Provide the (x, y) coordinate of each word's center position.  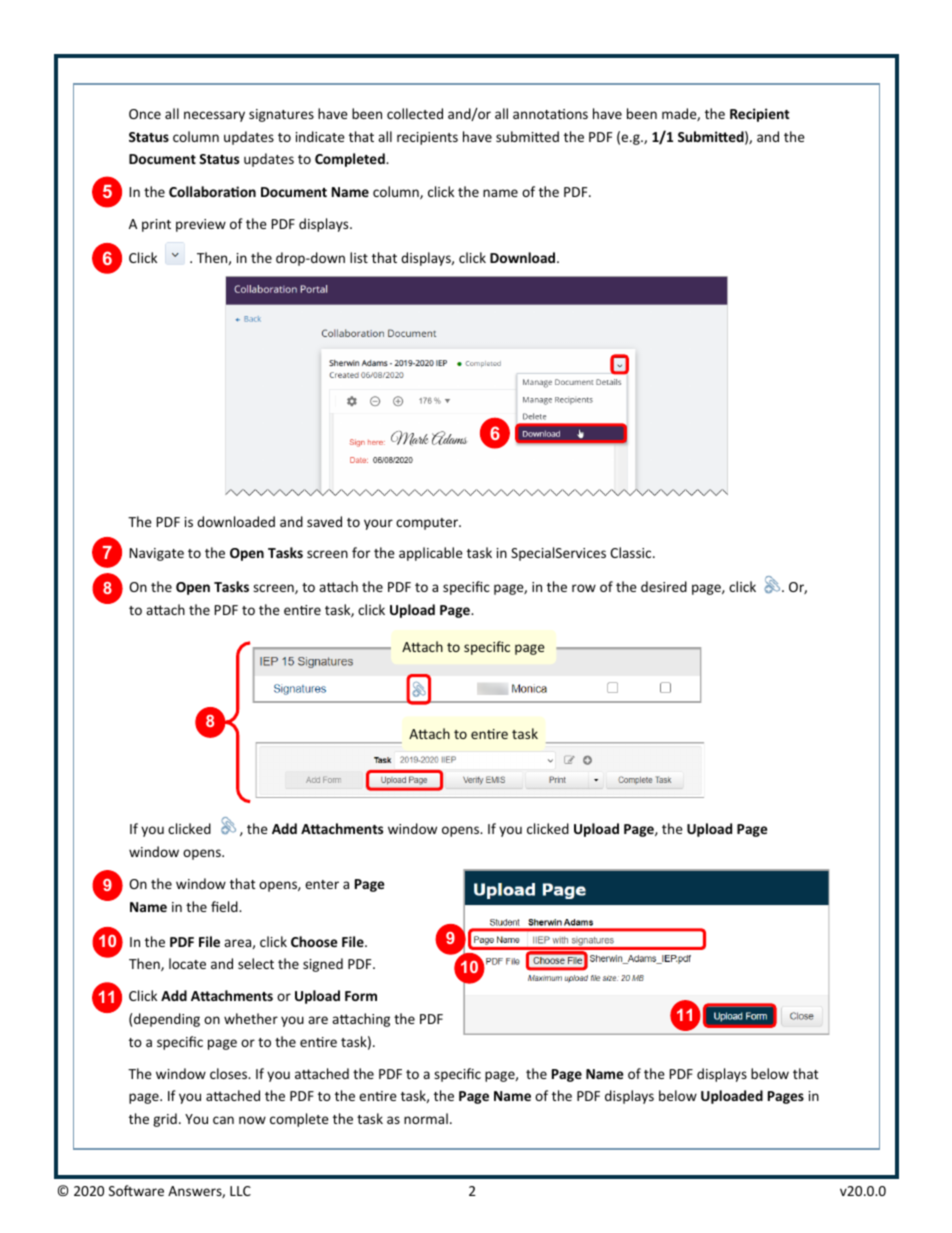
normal (426, 1118)
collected (415, 113)
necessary (214, 116)
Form (361, 996)
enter (322, 884)
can (223, 1120)
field (225, 906)
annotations (550, 114)
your (378, 524)
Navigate (157, 554)
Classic (632, 552)
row (584, 588)
